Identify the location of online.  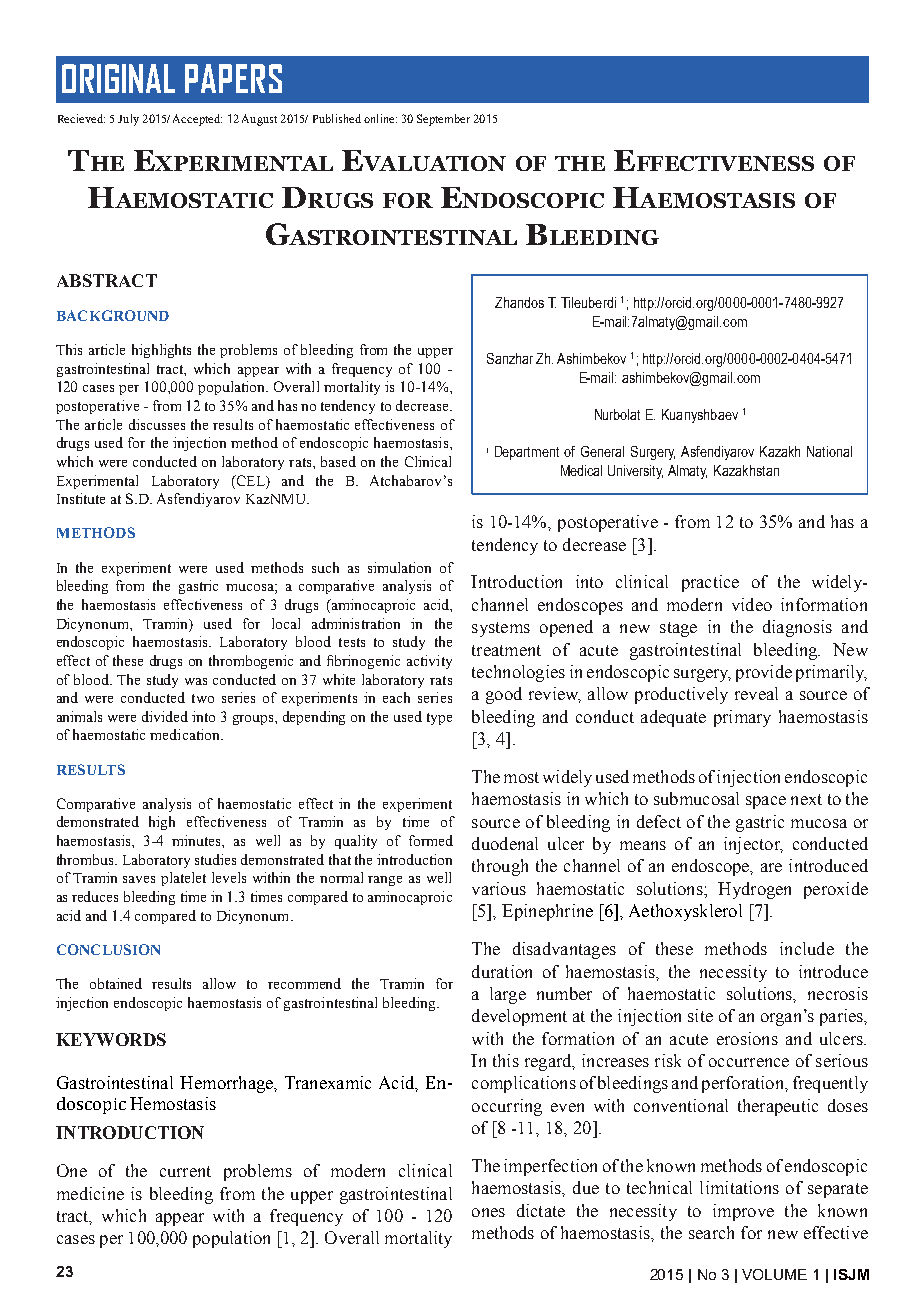
(380, 118).
